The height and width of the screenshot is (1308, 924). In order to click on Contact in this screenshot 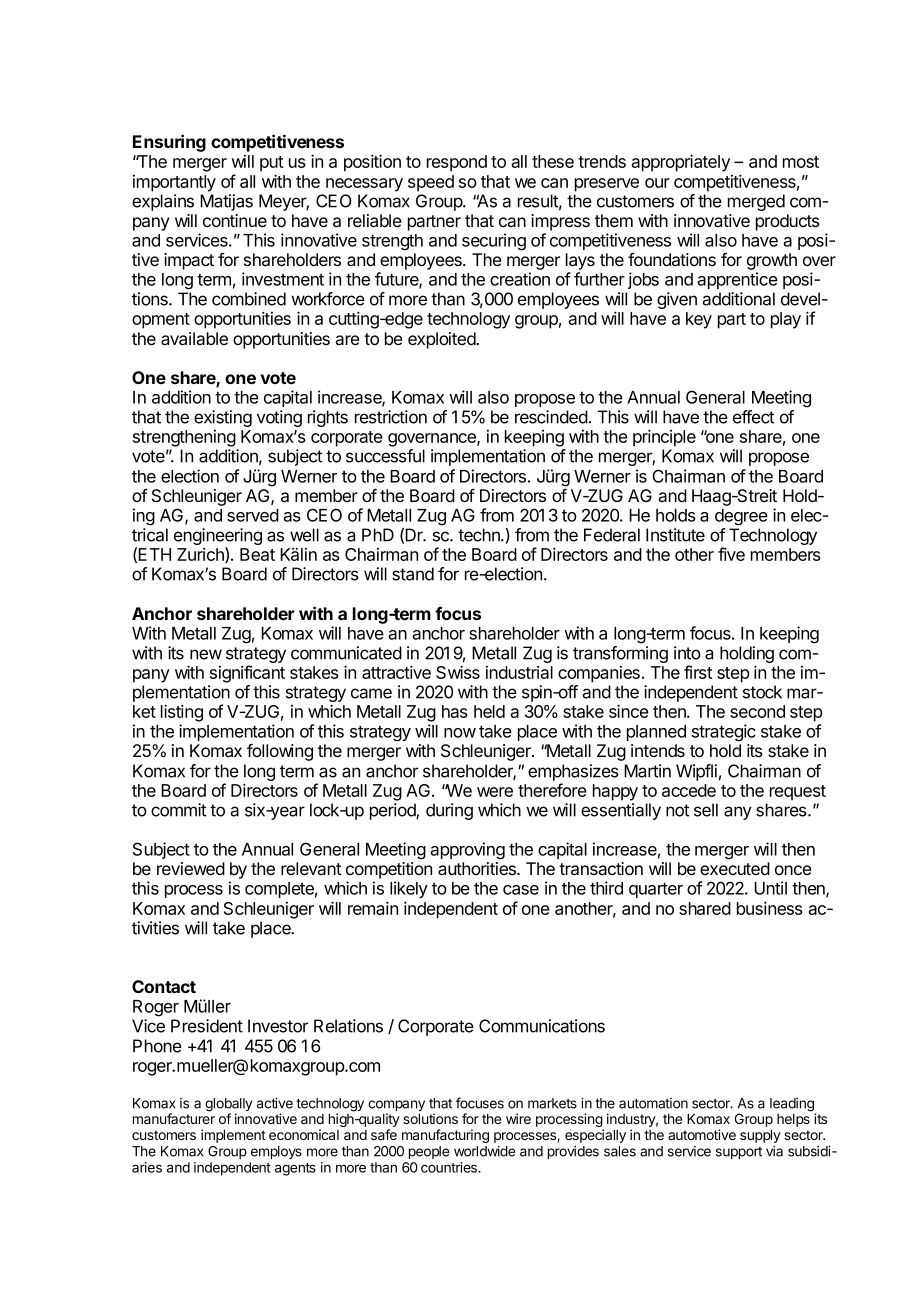, I will do `click(164, 986)`.
